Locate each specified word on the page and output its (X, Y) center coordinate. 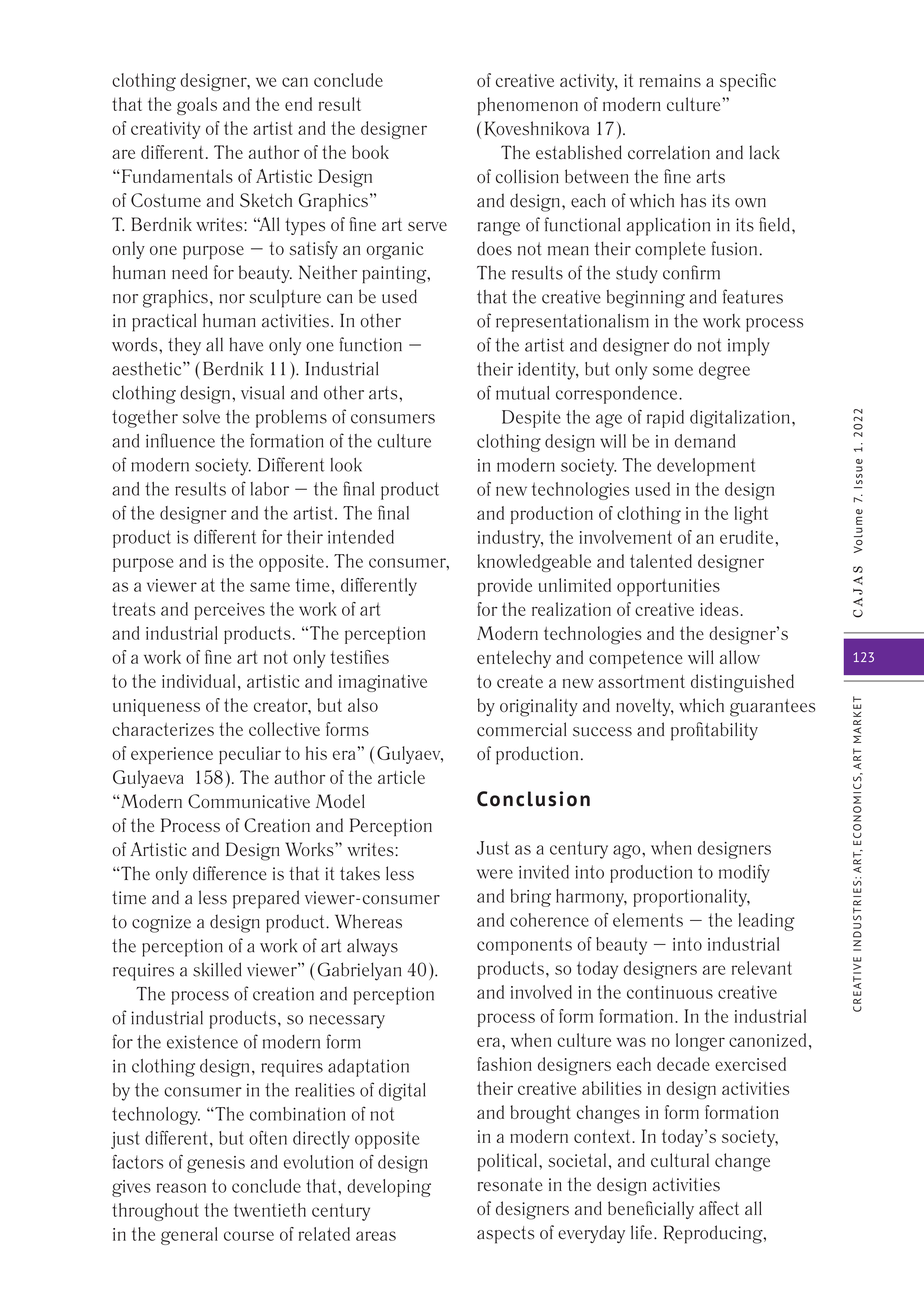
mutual (523, 393)
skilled (217, 969)
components (524, 946)
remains (670, 80)
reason (181, 1188)
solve (201, 417)
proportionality (691, 898)
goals (197, 106)
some (673, 371)
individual (198, 681)
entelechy (514, 659)
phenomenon (528, 106)
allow (740, 657)
